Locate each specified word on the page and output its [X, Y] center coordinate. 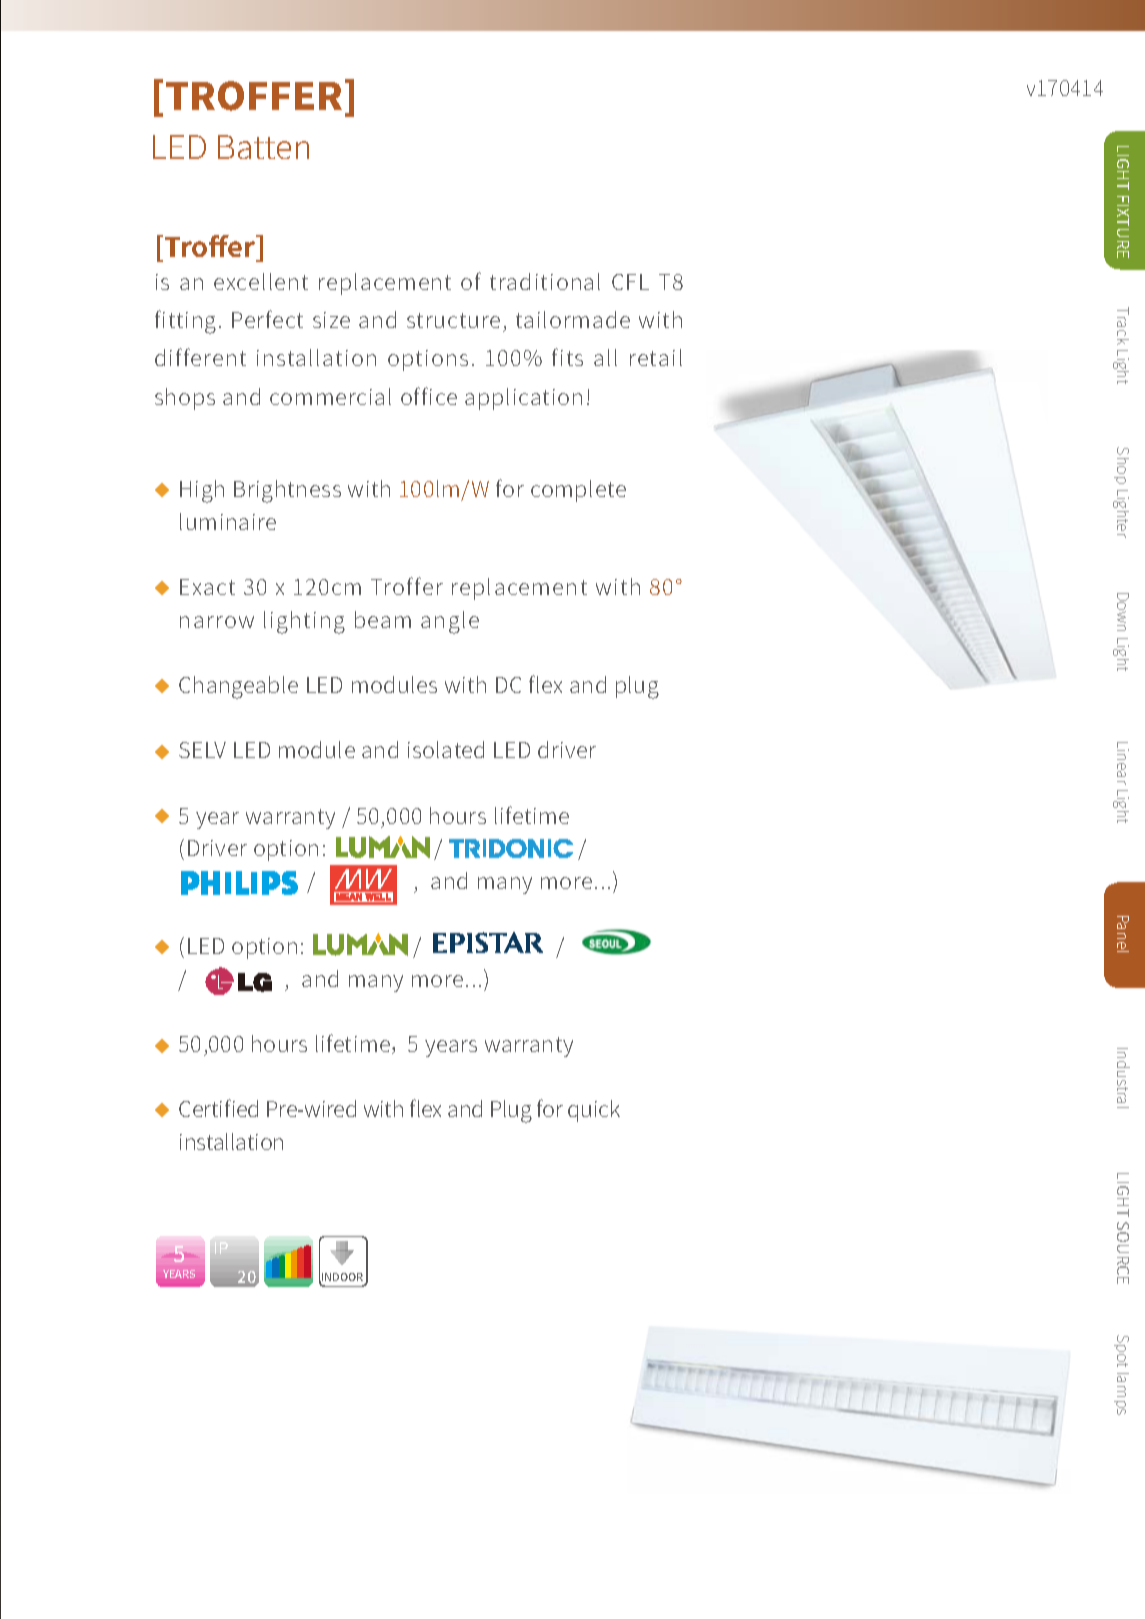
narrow [217, 622]
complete [578, 491]
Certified [218, 1108]
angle [450, 622]
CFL [630, 282]
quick [594, 1111]
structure [453, 320]
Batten [263, 147]
